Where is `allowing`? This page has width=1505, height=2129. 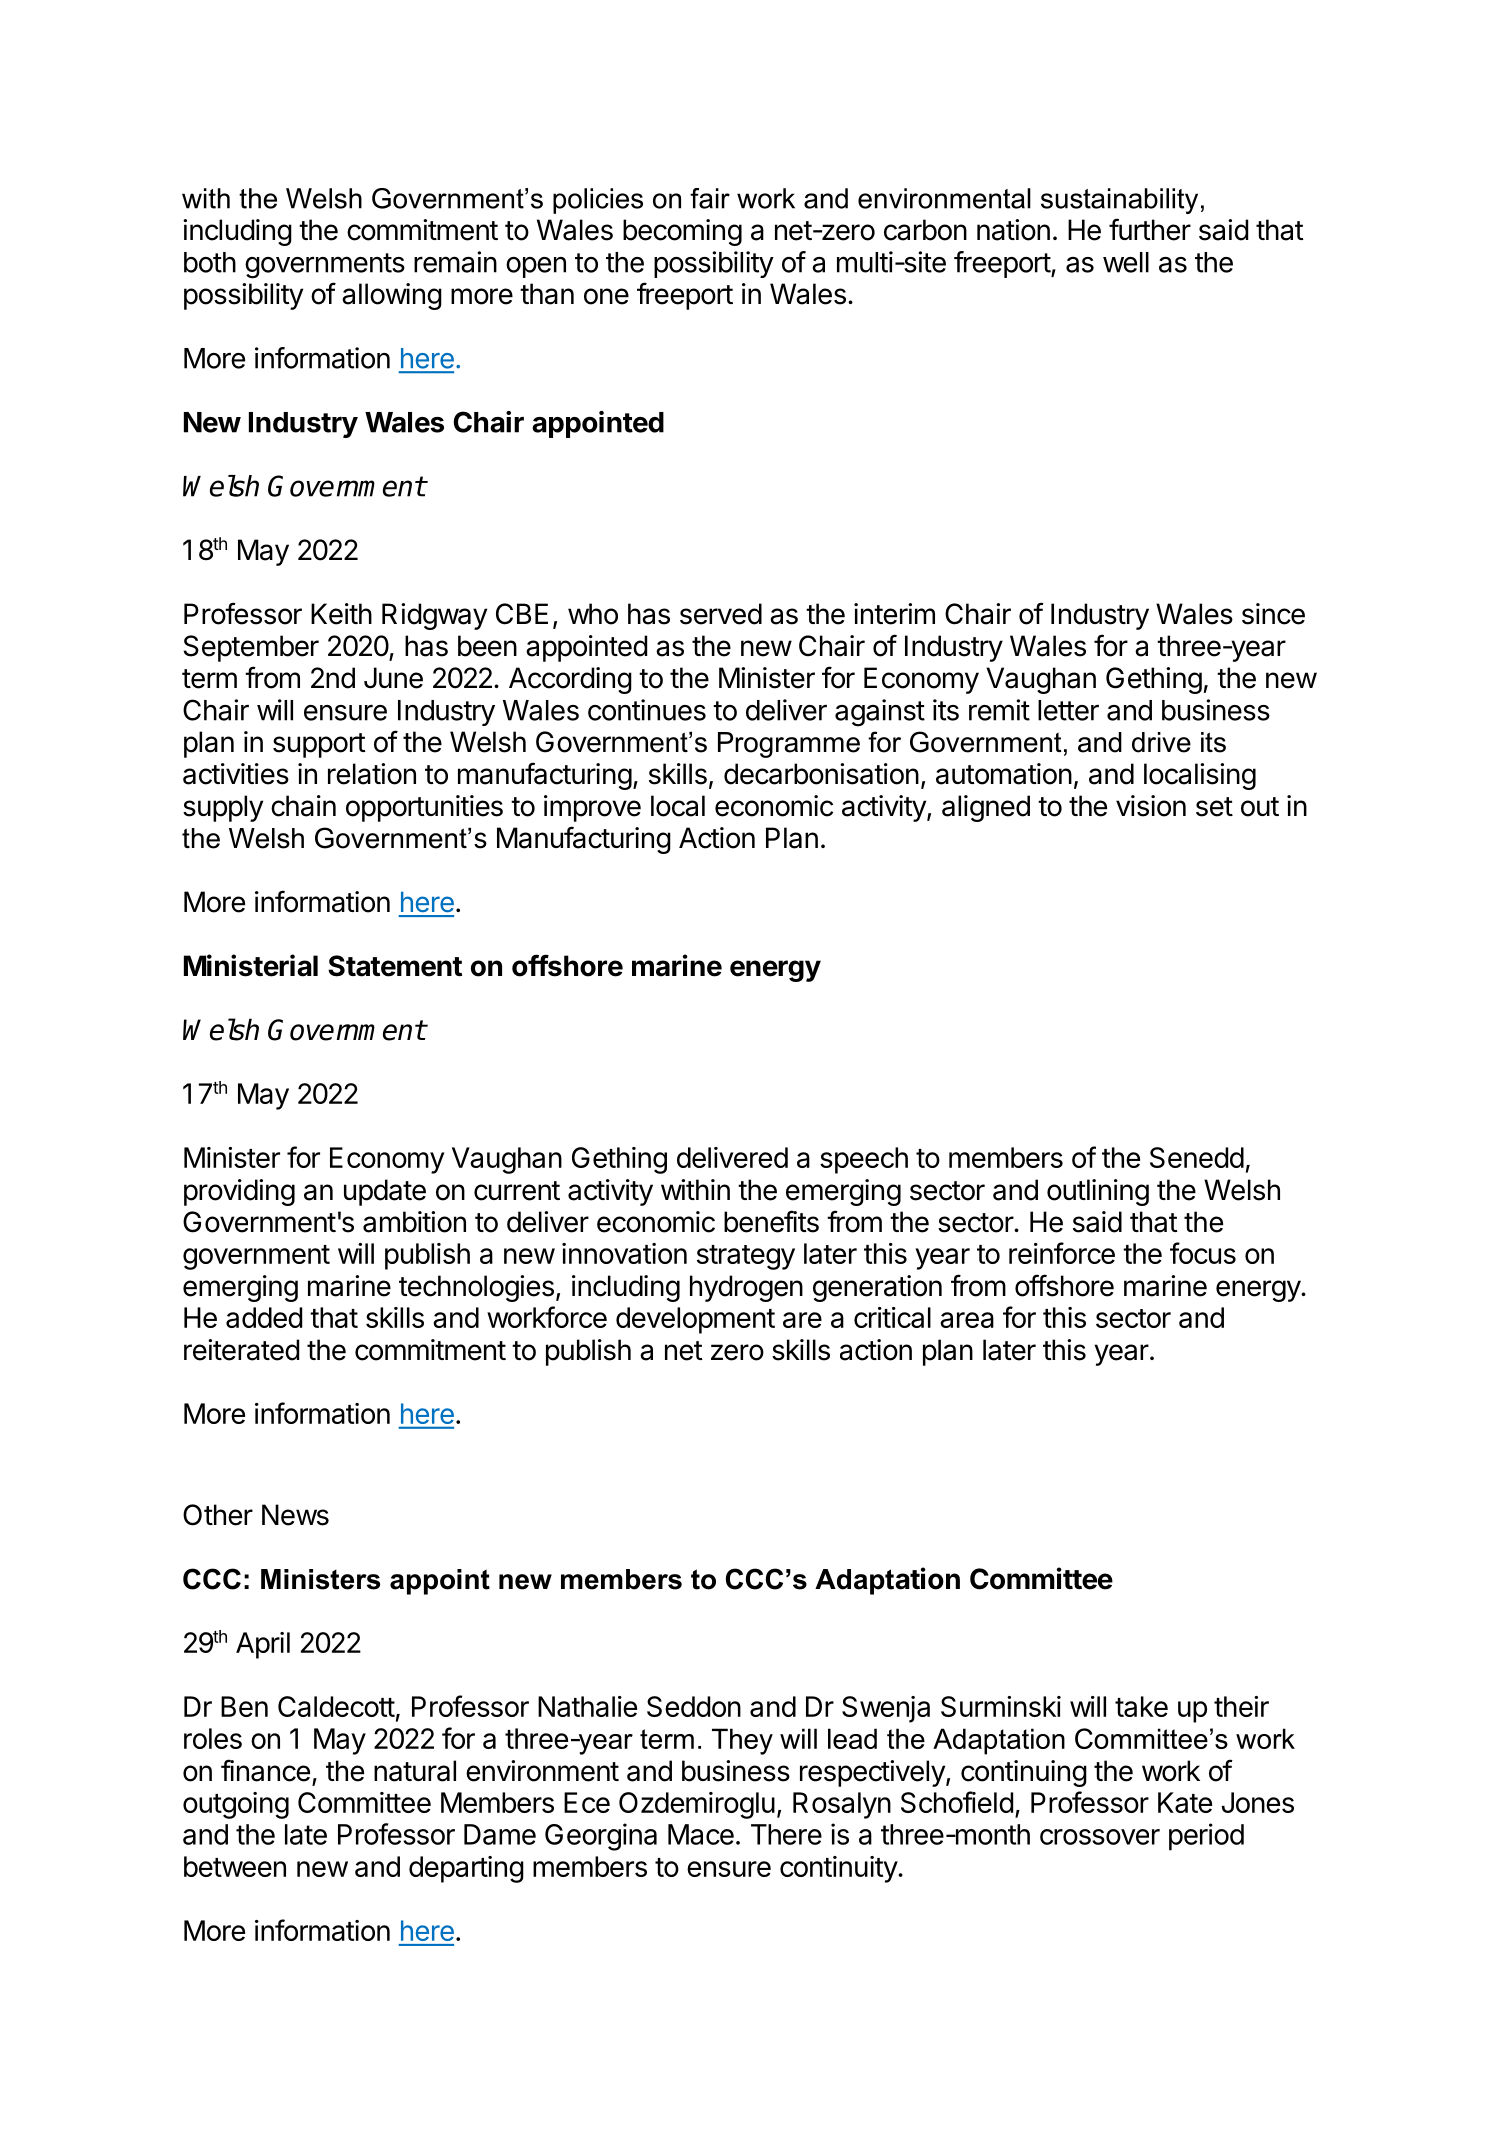 allowing is located at coordinates (392, 296).
